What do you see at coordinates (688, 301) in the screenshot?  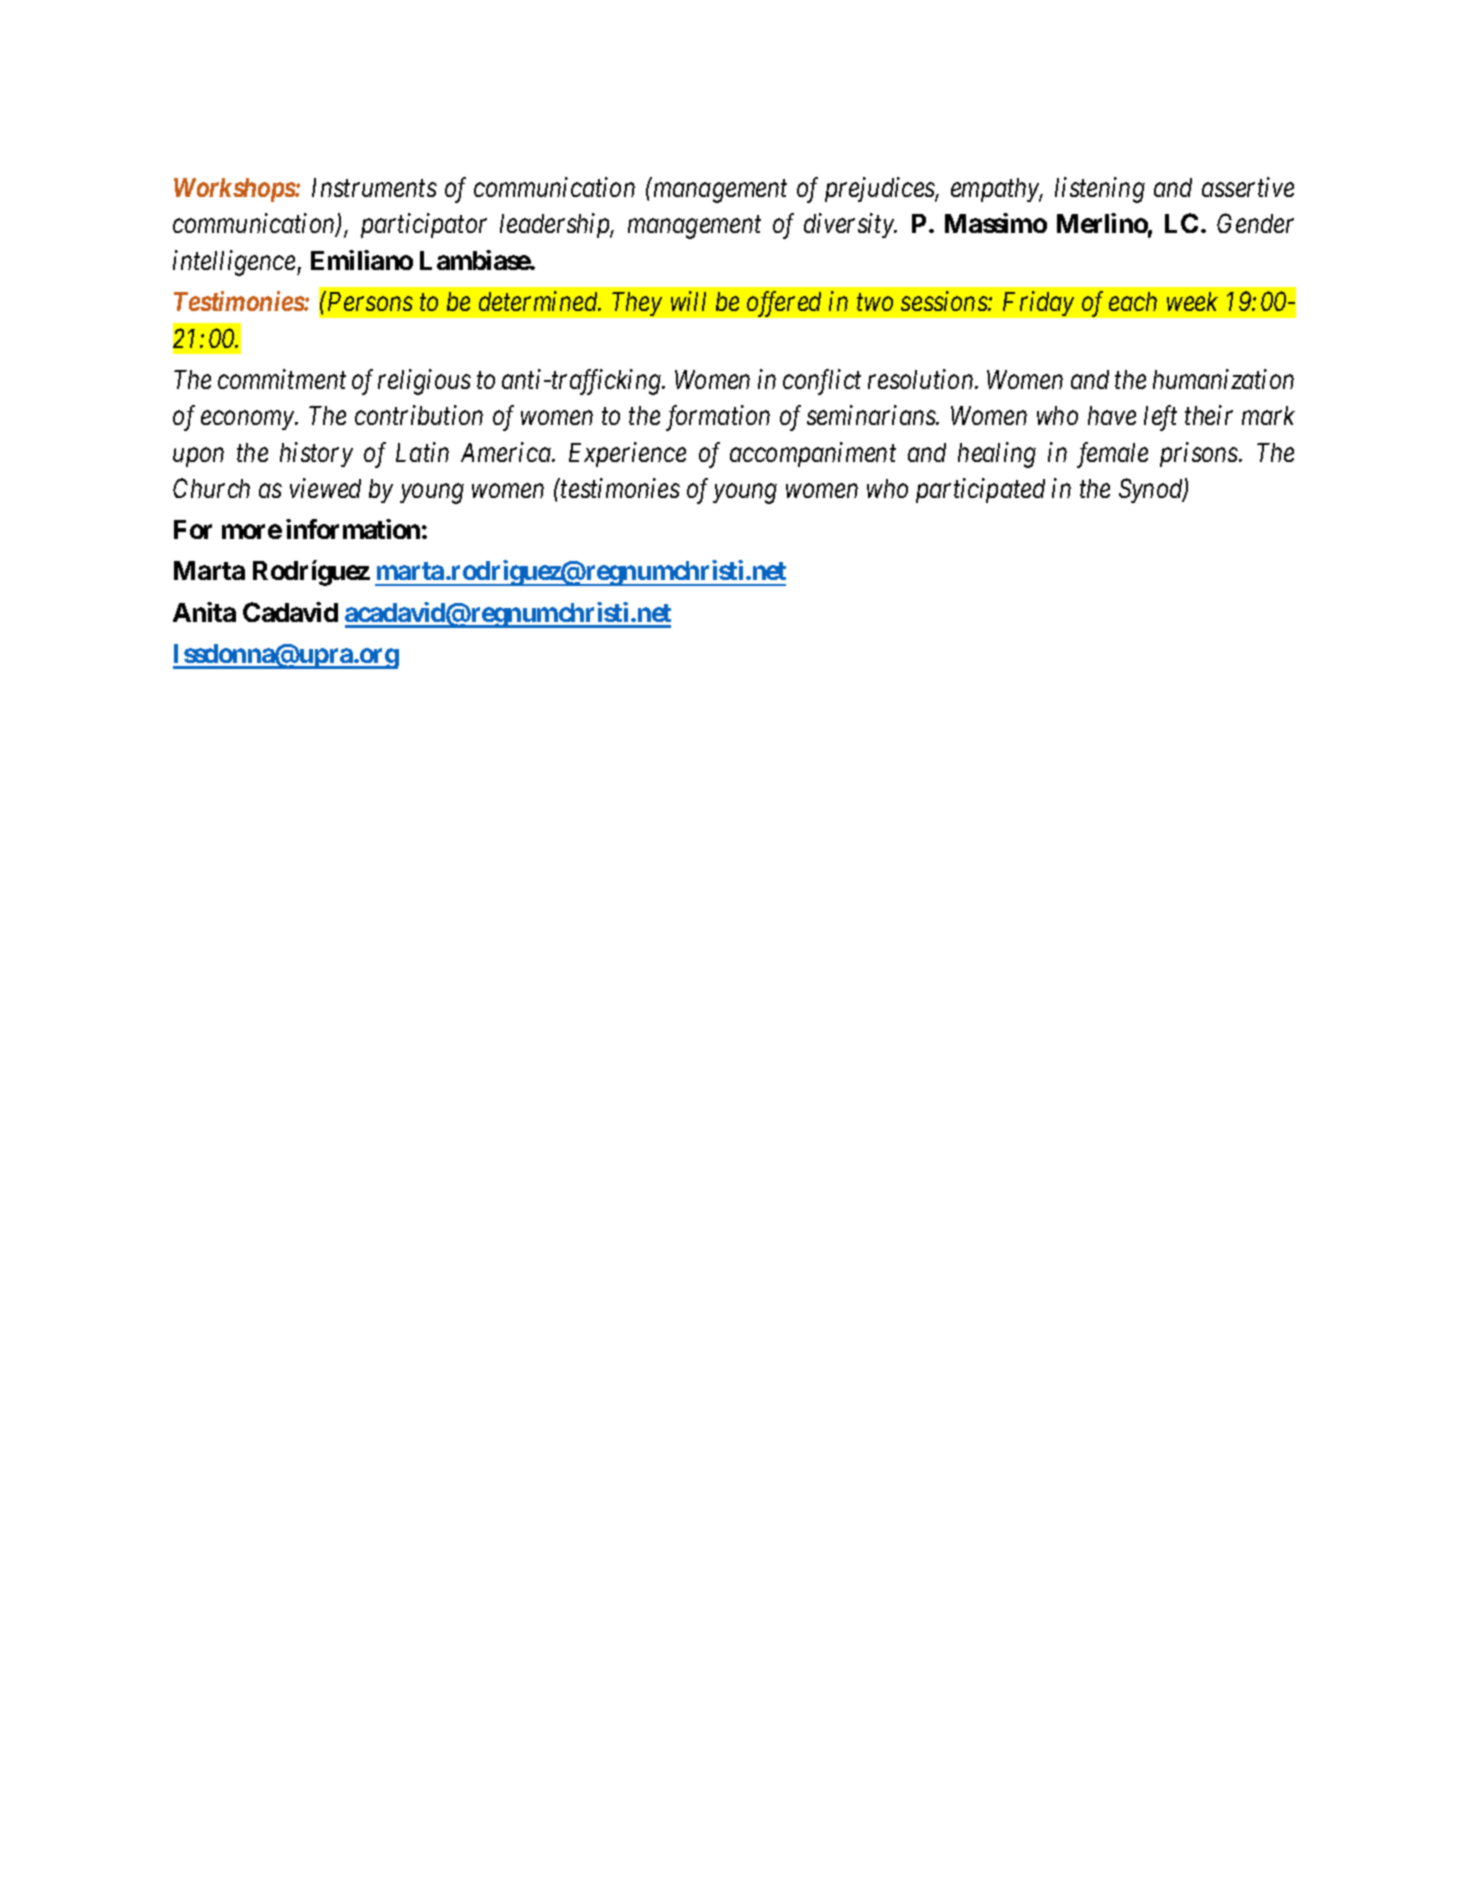 I see `will` at bounding box center [688, 301].
